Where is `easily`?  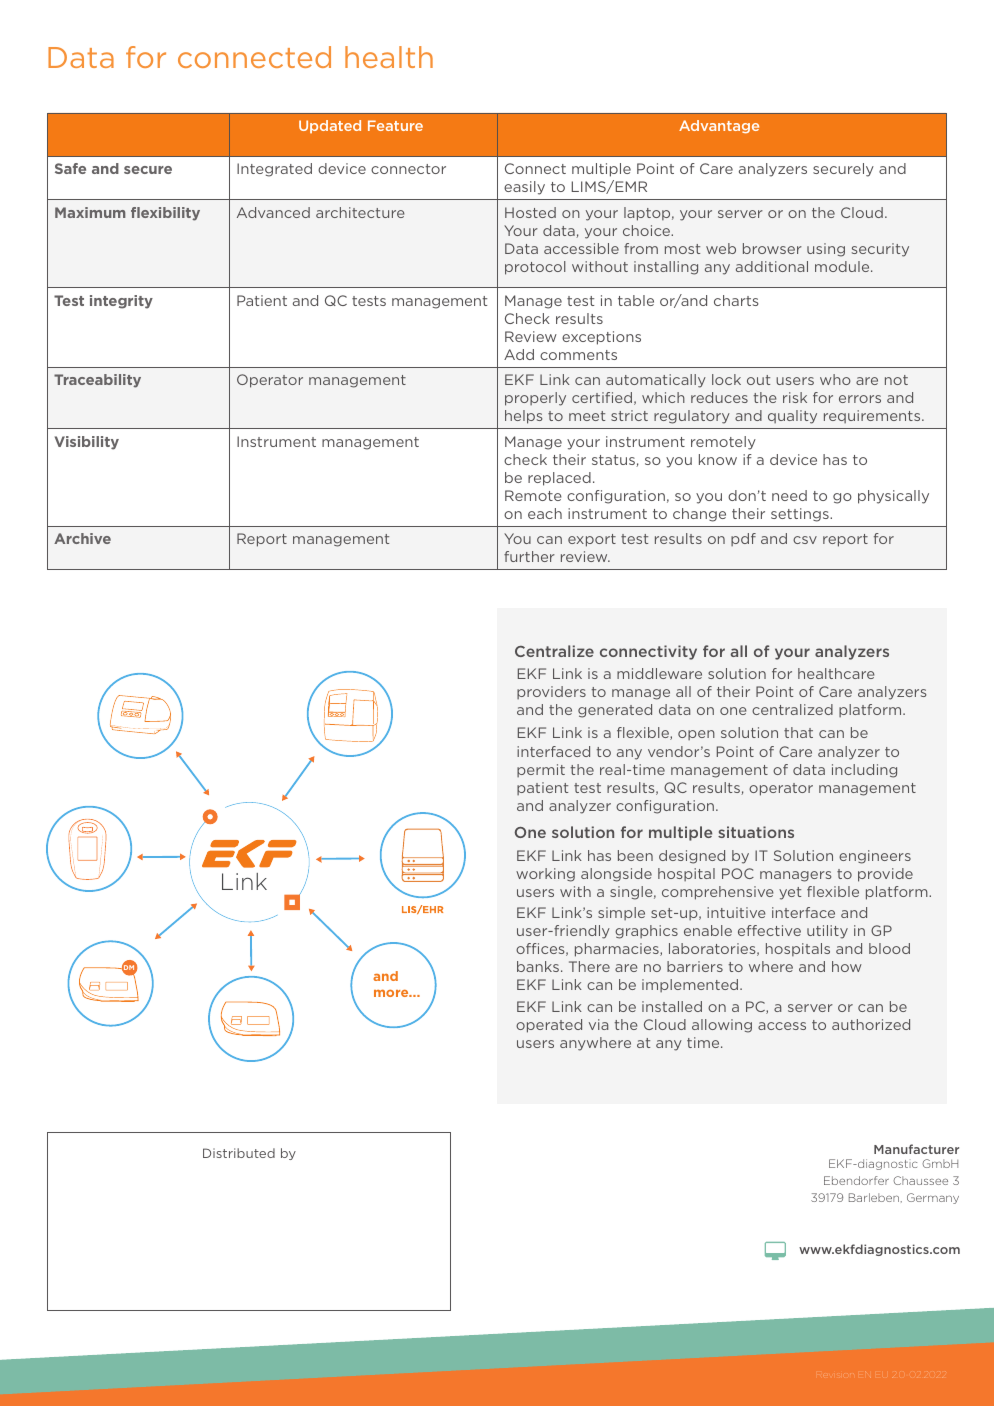 easily is located at coordinates (524, 188).
